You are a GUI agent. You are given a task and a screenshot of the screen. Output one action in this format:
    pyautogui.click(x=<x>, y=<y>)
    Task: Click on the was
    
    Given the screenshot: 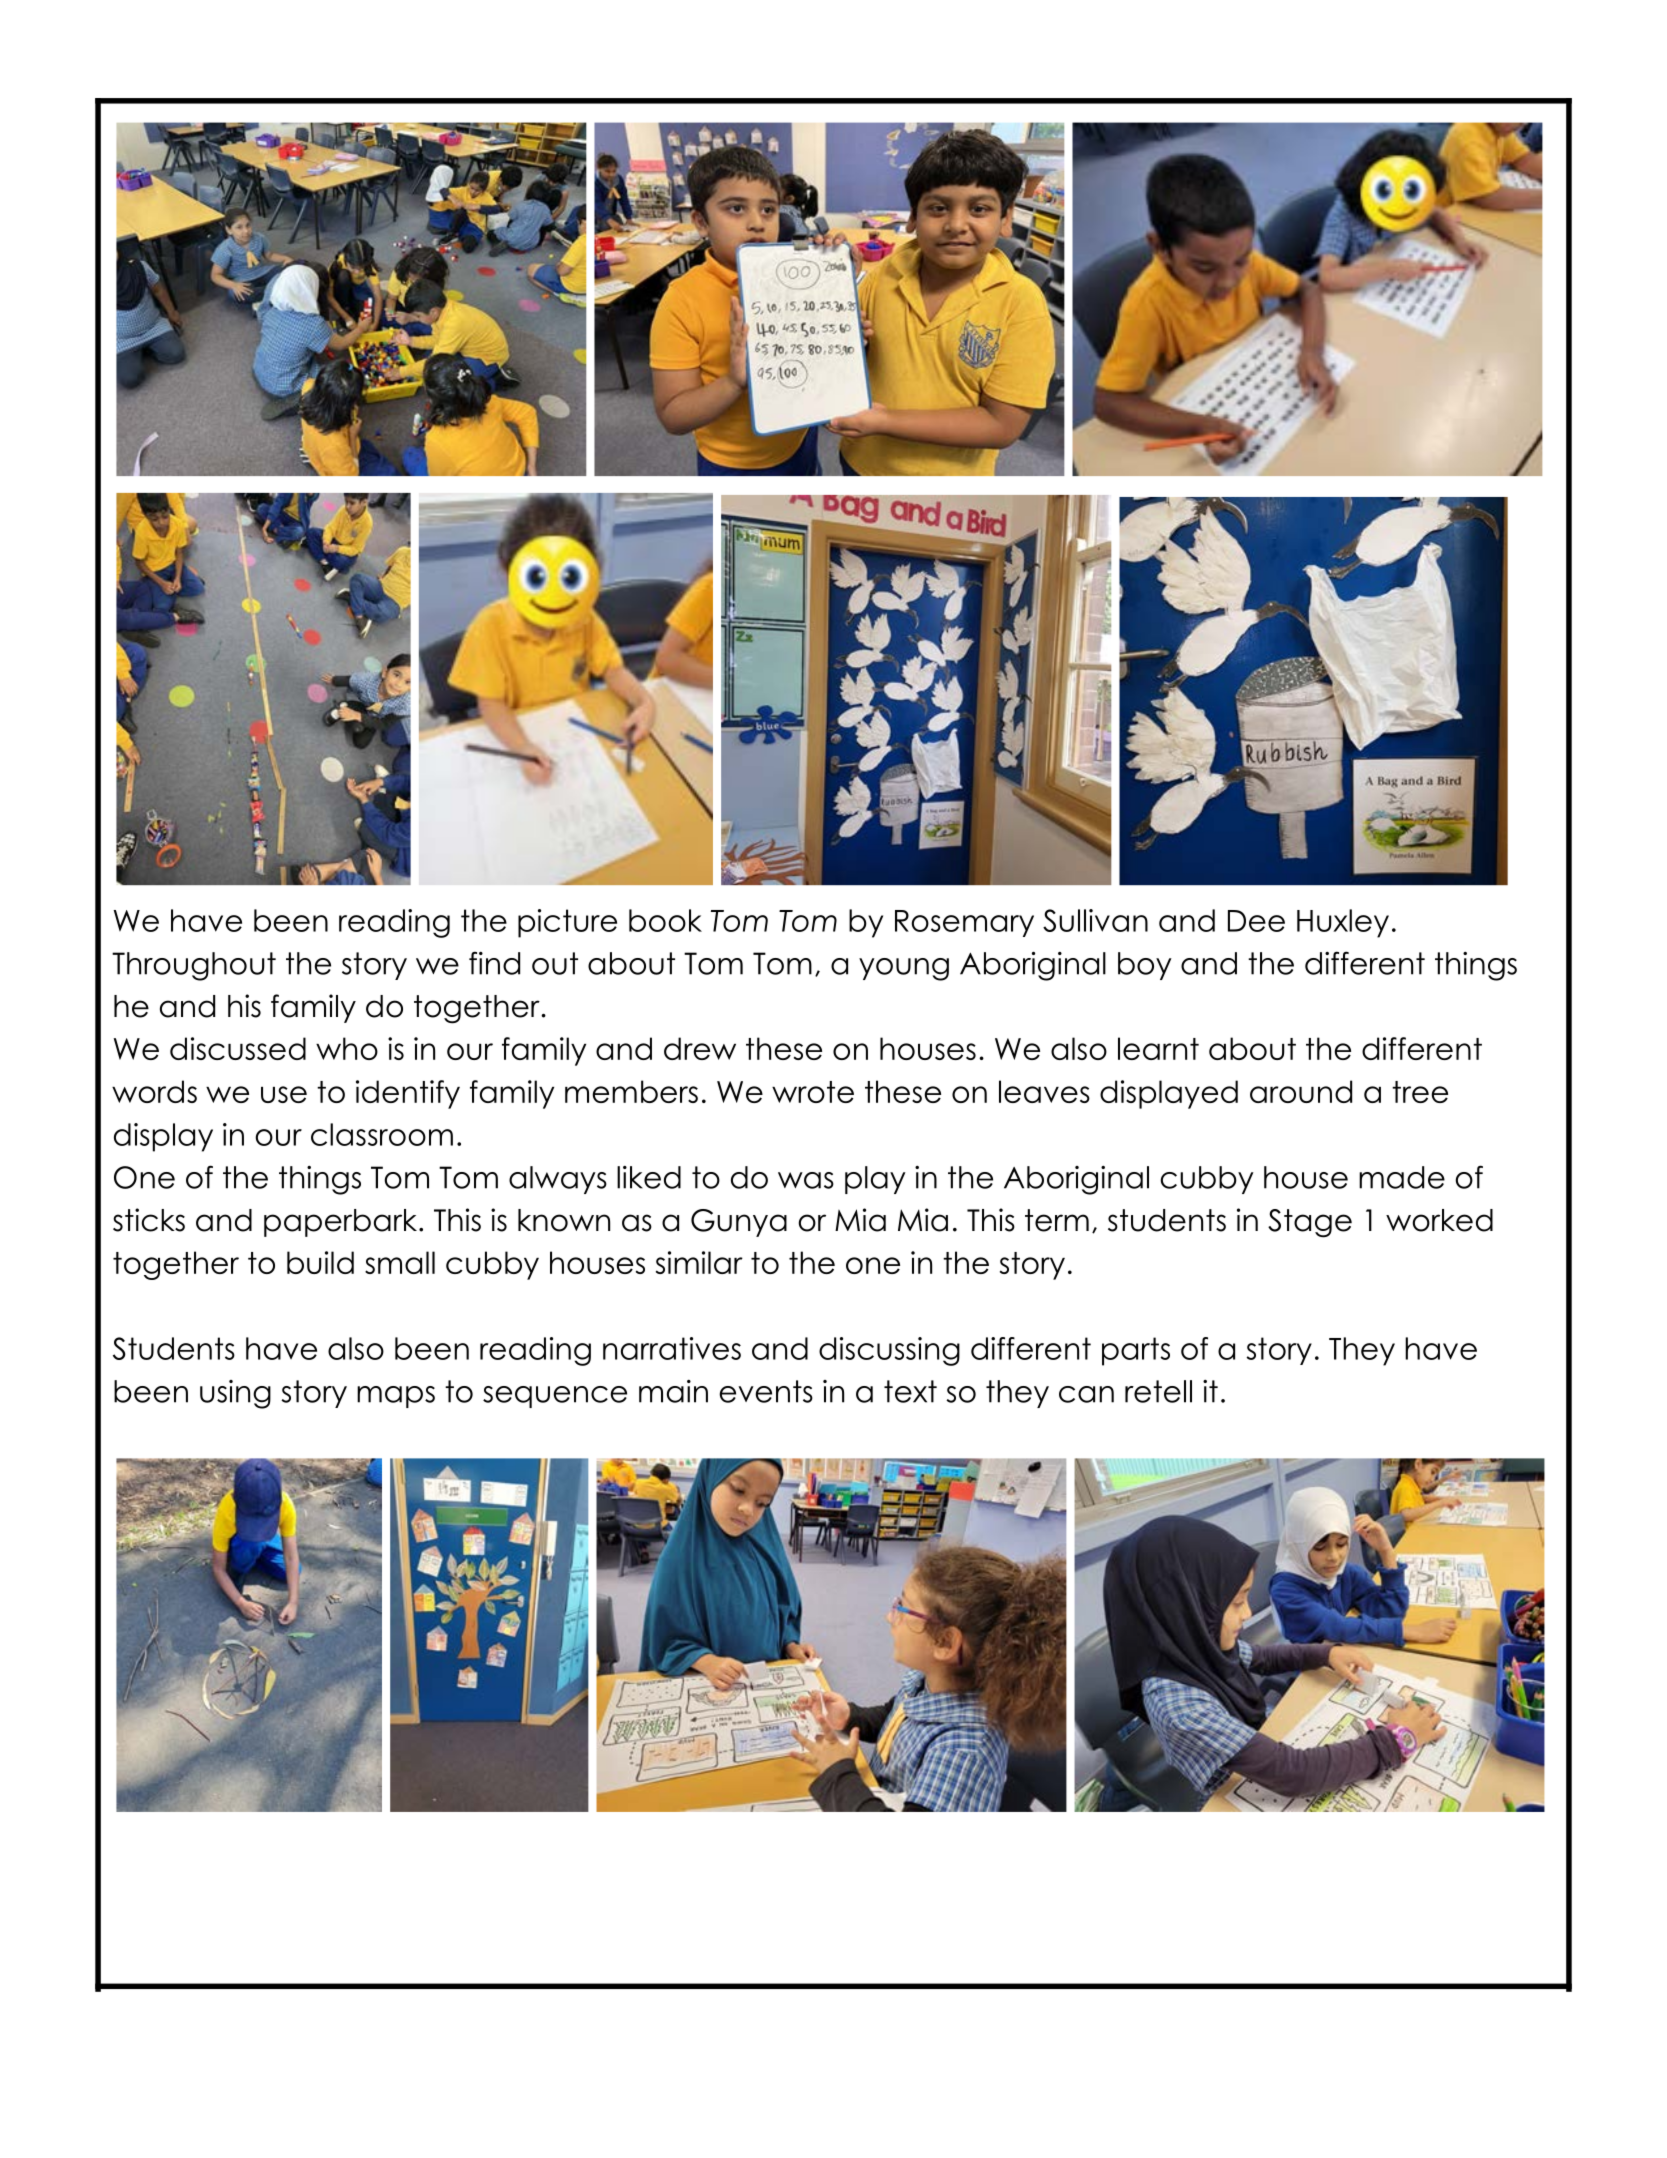 What is the action you would take?
    pyautogui.click(x=806, y=1180)
